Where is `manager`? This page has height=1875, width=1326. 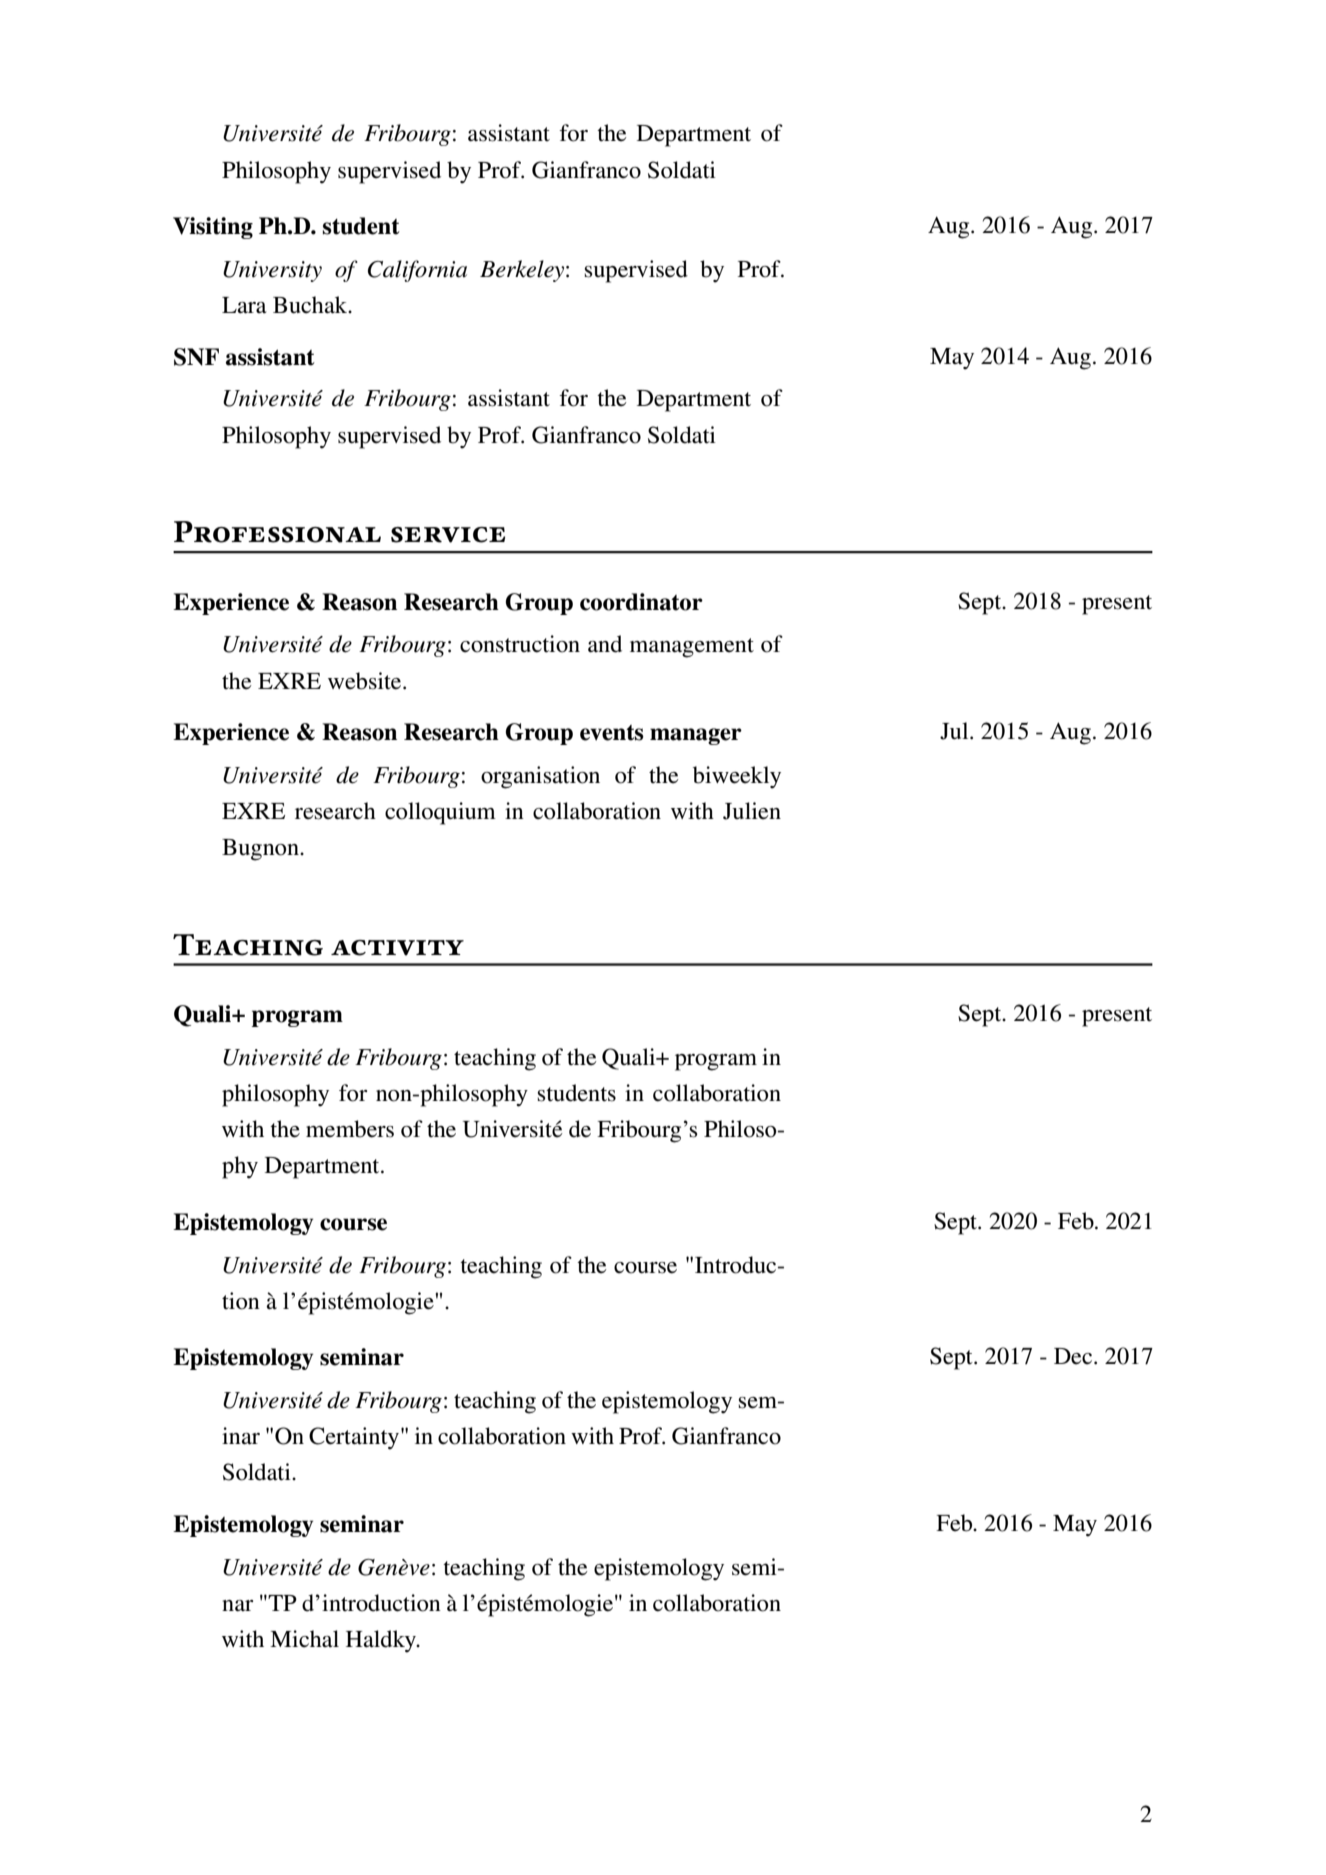 manager is located at coordinates (696, 736).
